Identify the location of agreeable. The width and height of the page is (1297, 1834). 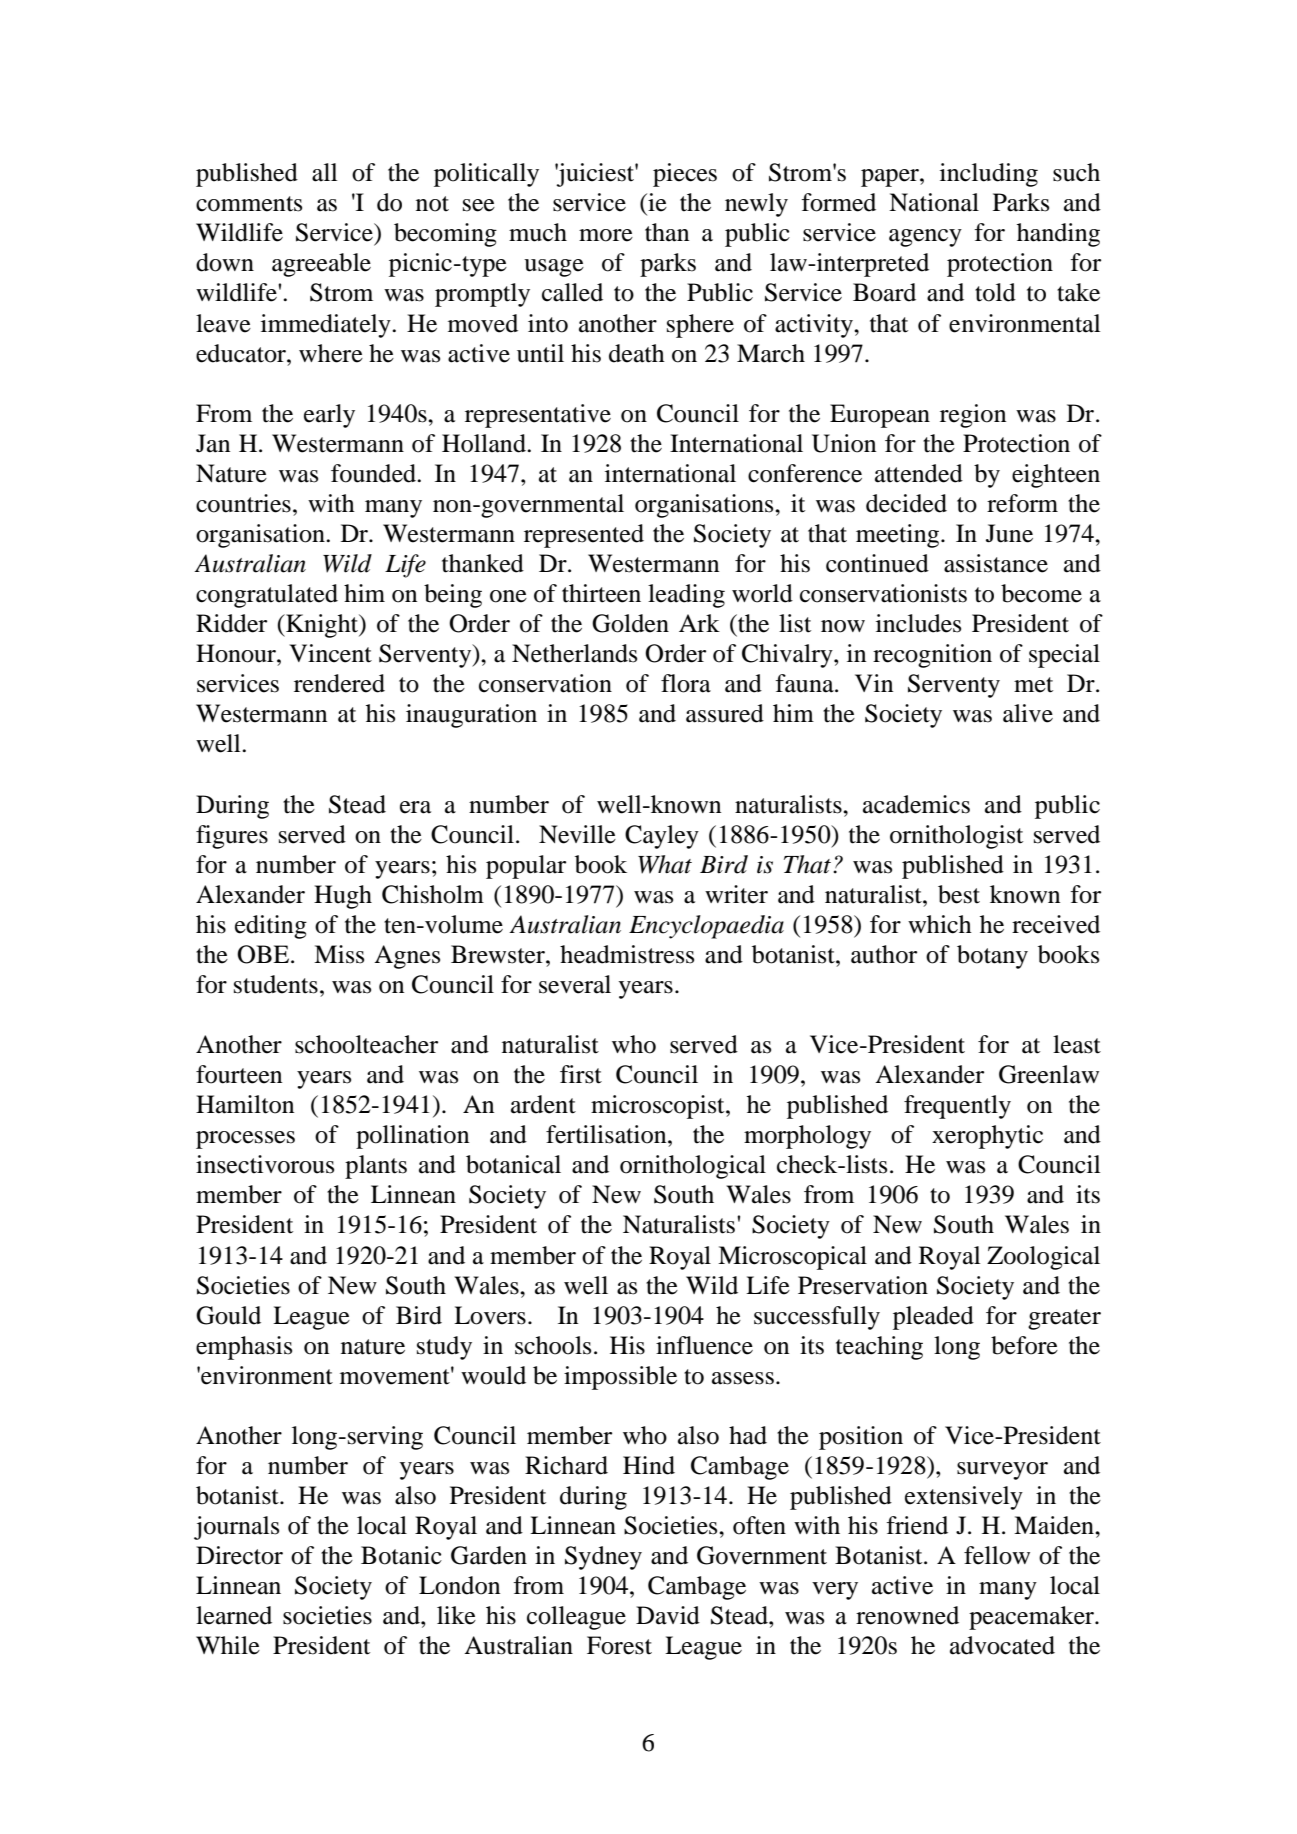
(321, 265).
